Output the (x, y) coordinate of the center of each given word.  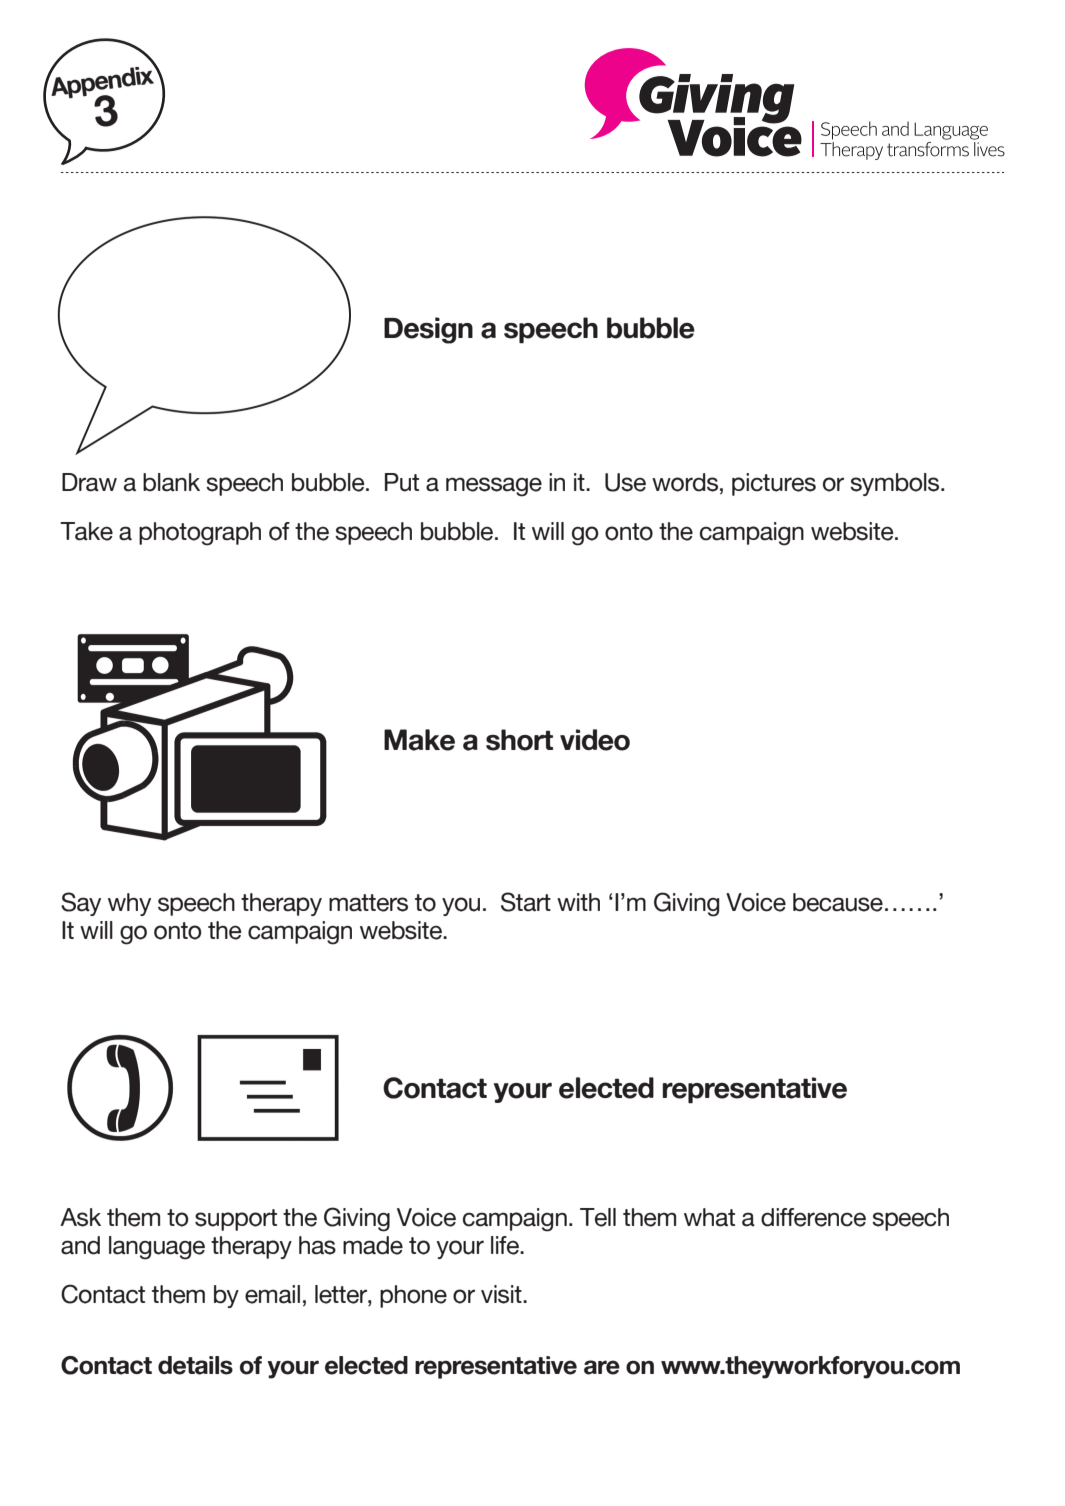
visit (502, 1294)
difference (813, 1217)
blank (171, 482)
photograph (200, 534)
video (595, 740)
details (195, 1365)
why (129, 904)
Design (428, 330)
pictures (774, 484)
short (519, 740)
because (838, 902)
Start (526, 902)
